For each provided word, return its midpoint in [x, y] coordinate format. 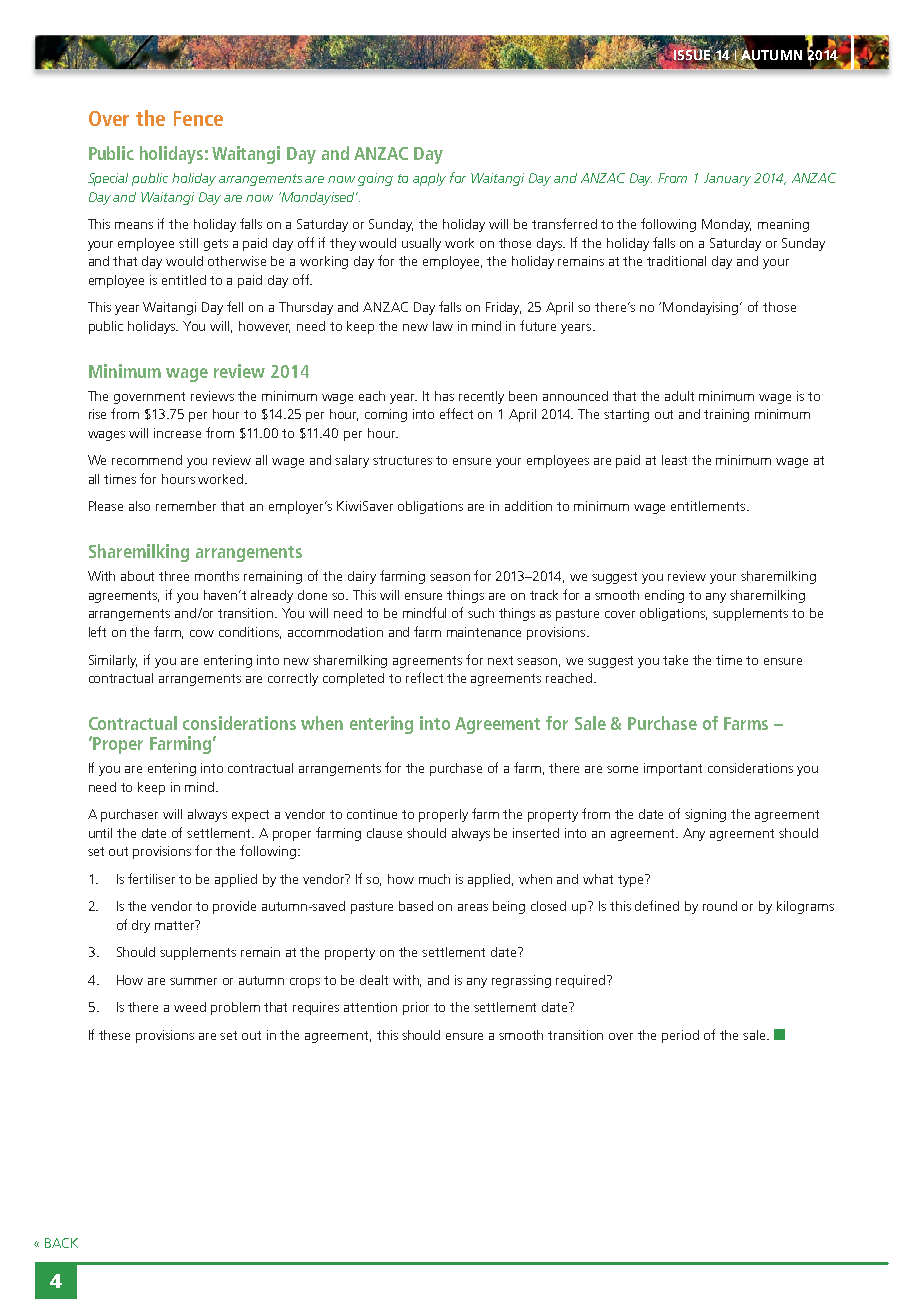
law [443, 326]
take [675, 660]
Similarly [113, 661]
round [720, 906]
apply [429, 179]
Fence [198, 118]
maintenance [484, 632]
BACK [61, 1243]
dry [141, 926]
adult [679, 396]
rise [97, 414]
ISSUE [693, 55]
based [416, 906]
